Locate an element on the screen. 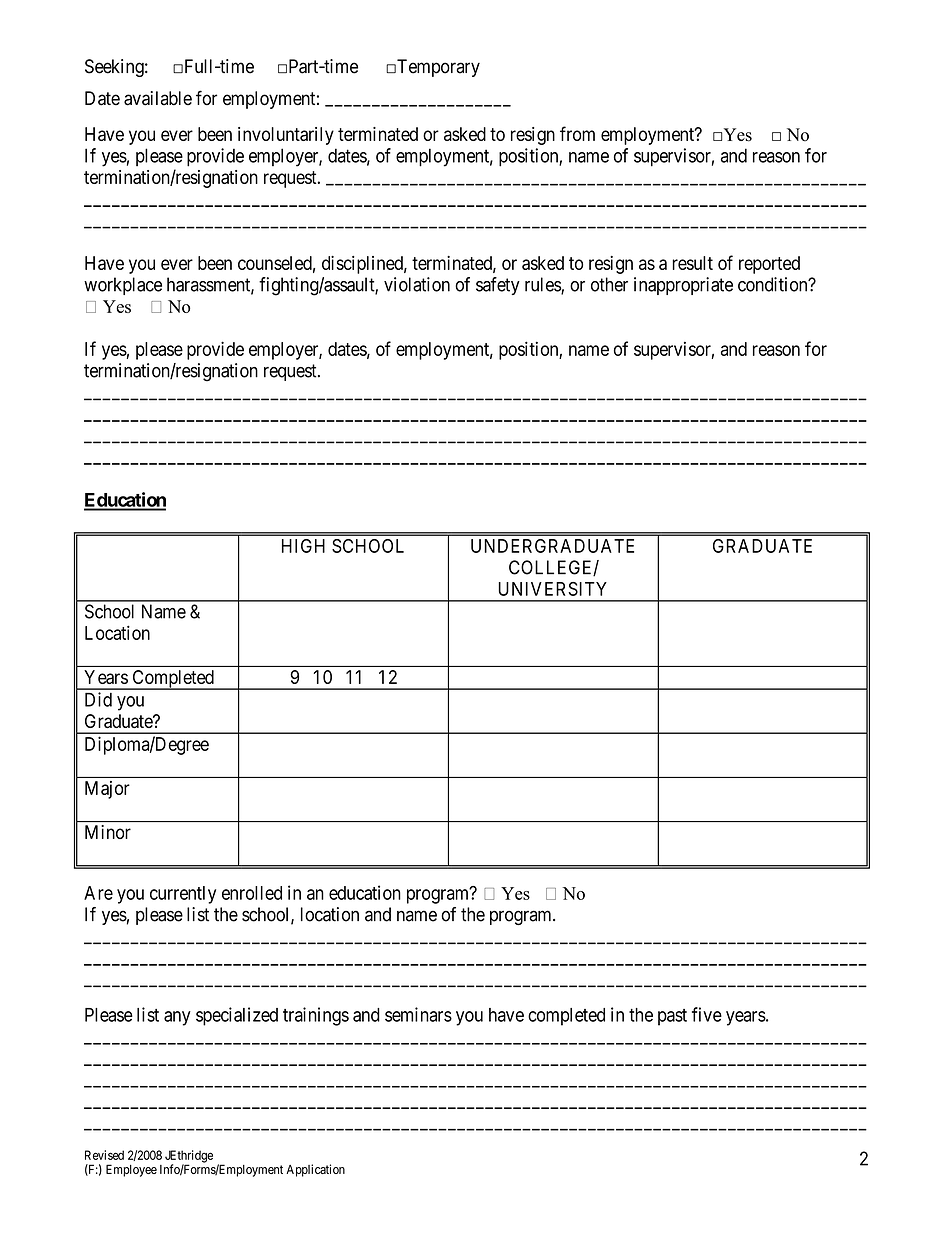 This screenshot has height=1233, width=952. result is located at coordinates (692, 263).
